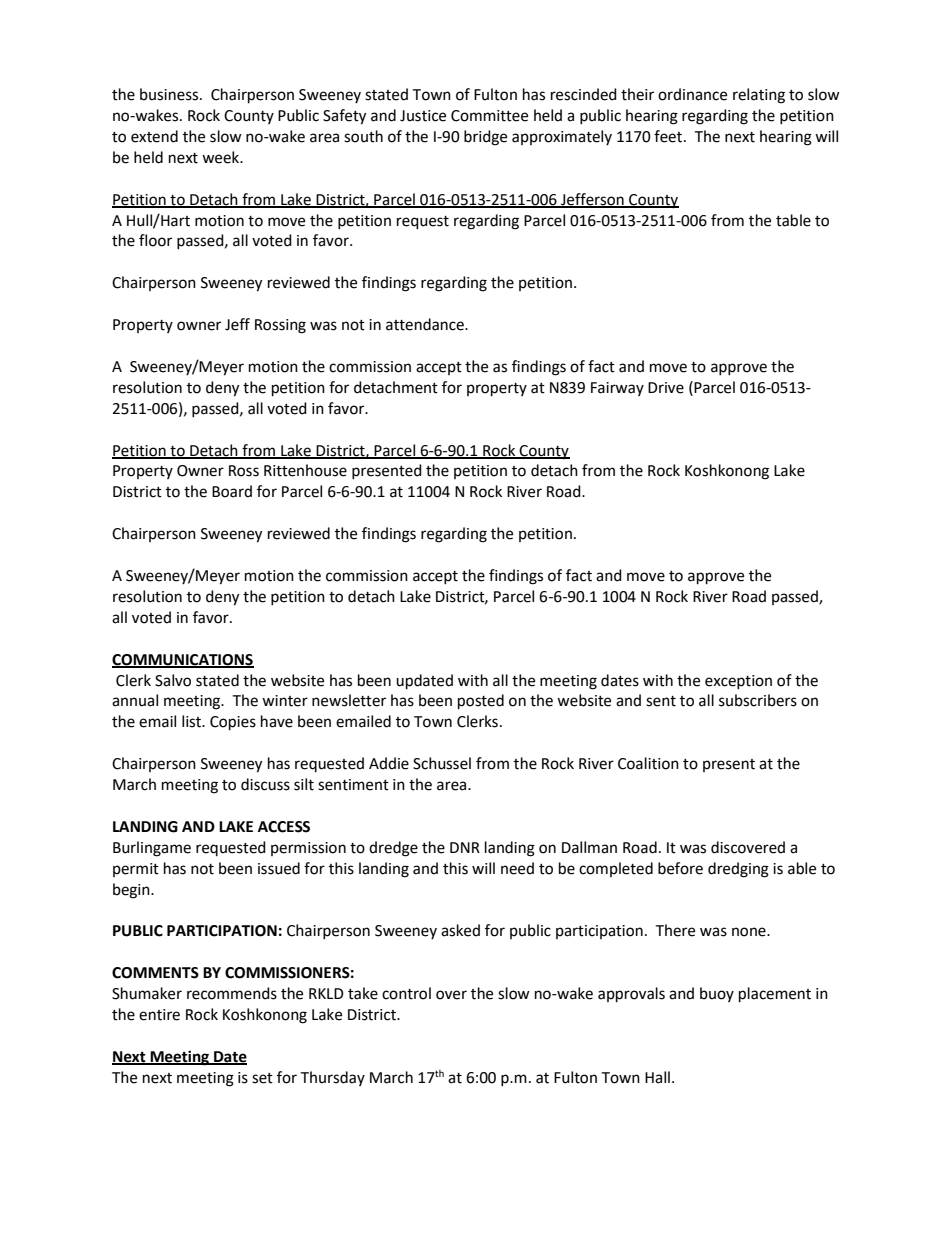  Describe the element at coordinates (262, 1078) in the document. I see `set` at that location.
